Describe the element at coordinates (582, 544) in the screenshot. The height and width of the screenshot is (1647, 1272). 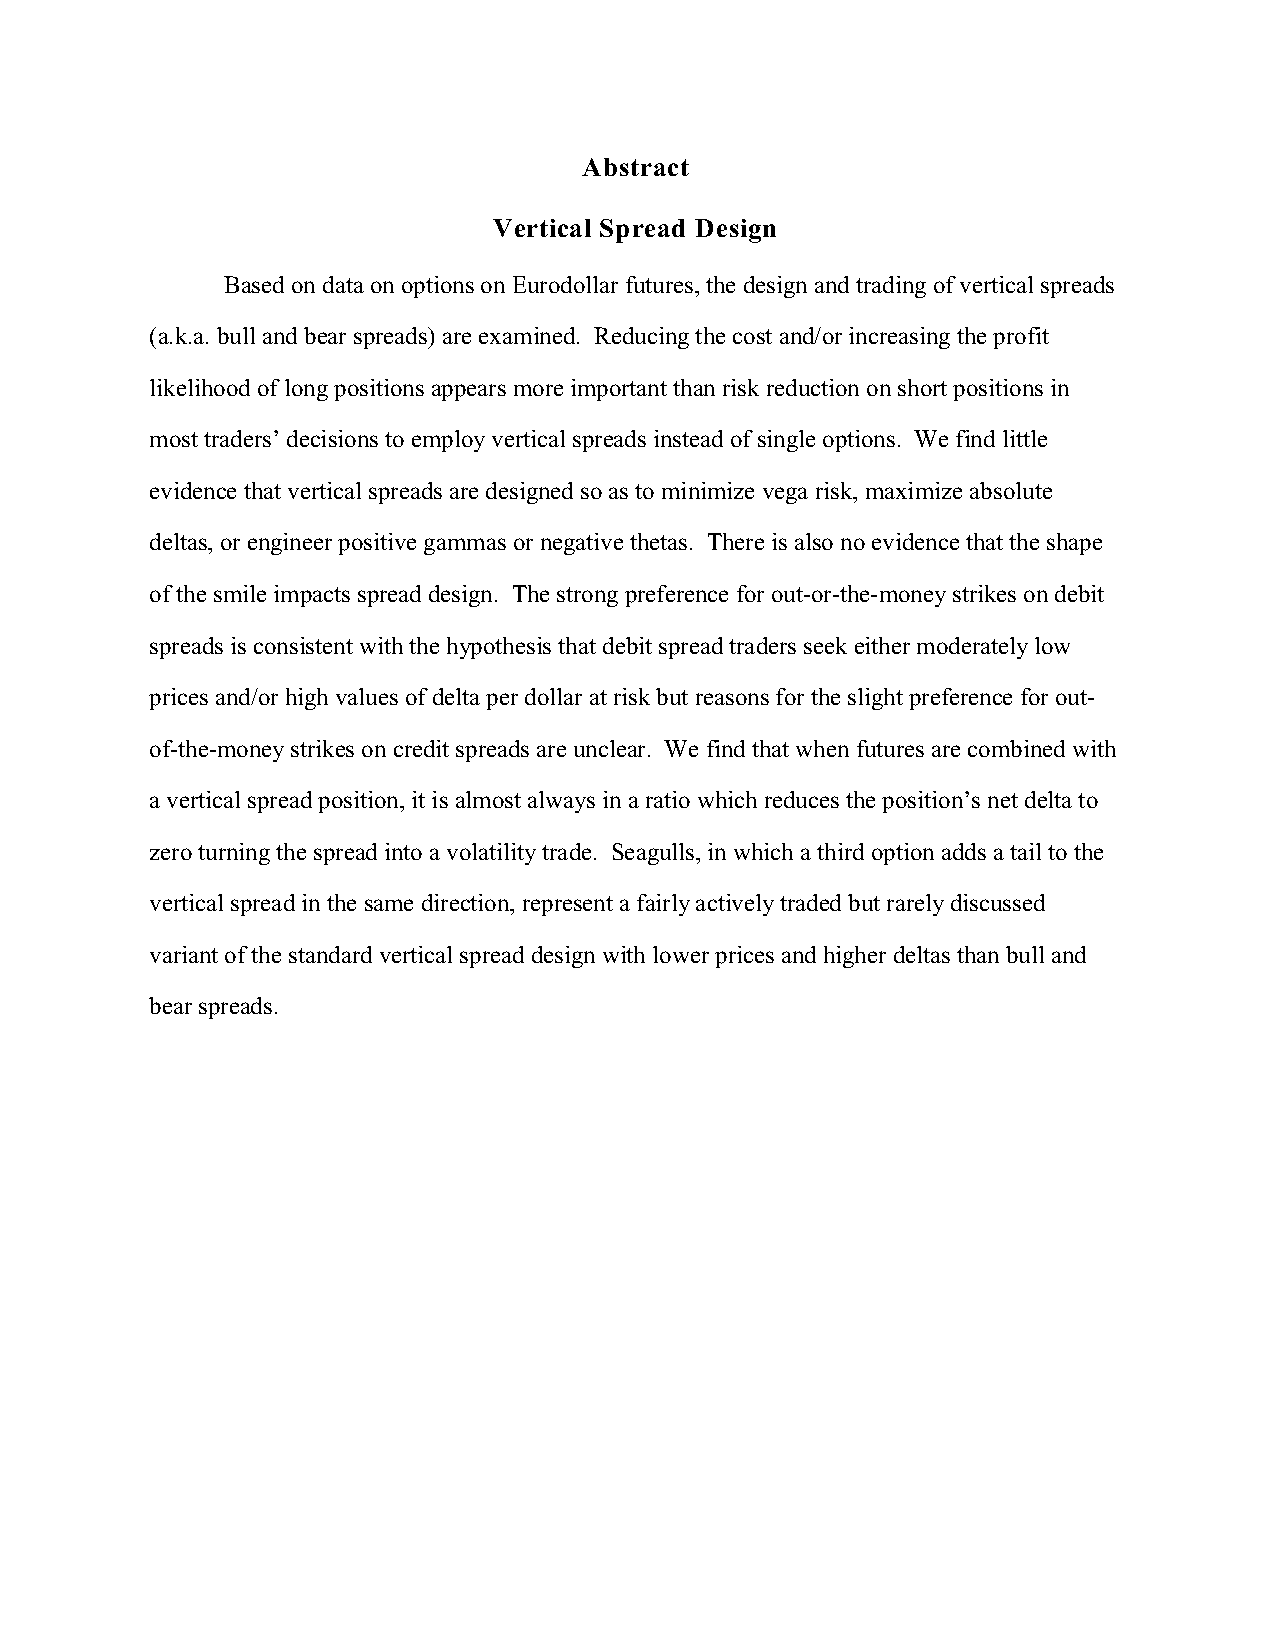
I see `negative` at that location.
